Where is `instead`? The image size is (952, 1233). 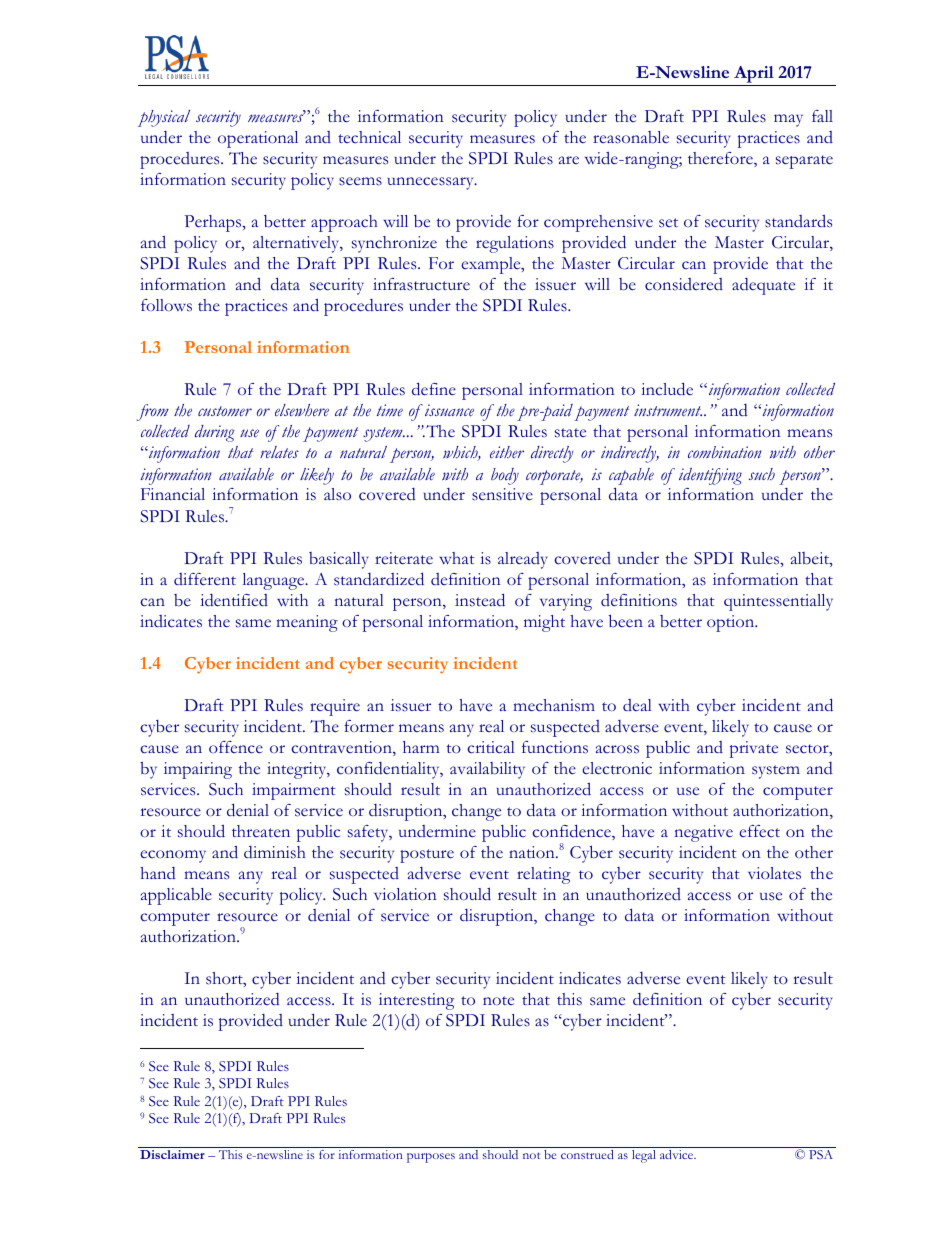
instead is located at coordinates (480, 600).
